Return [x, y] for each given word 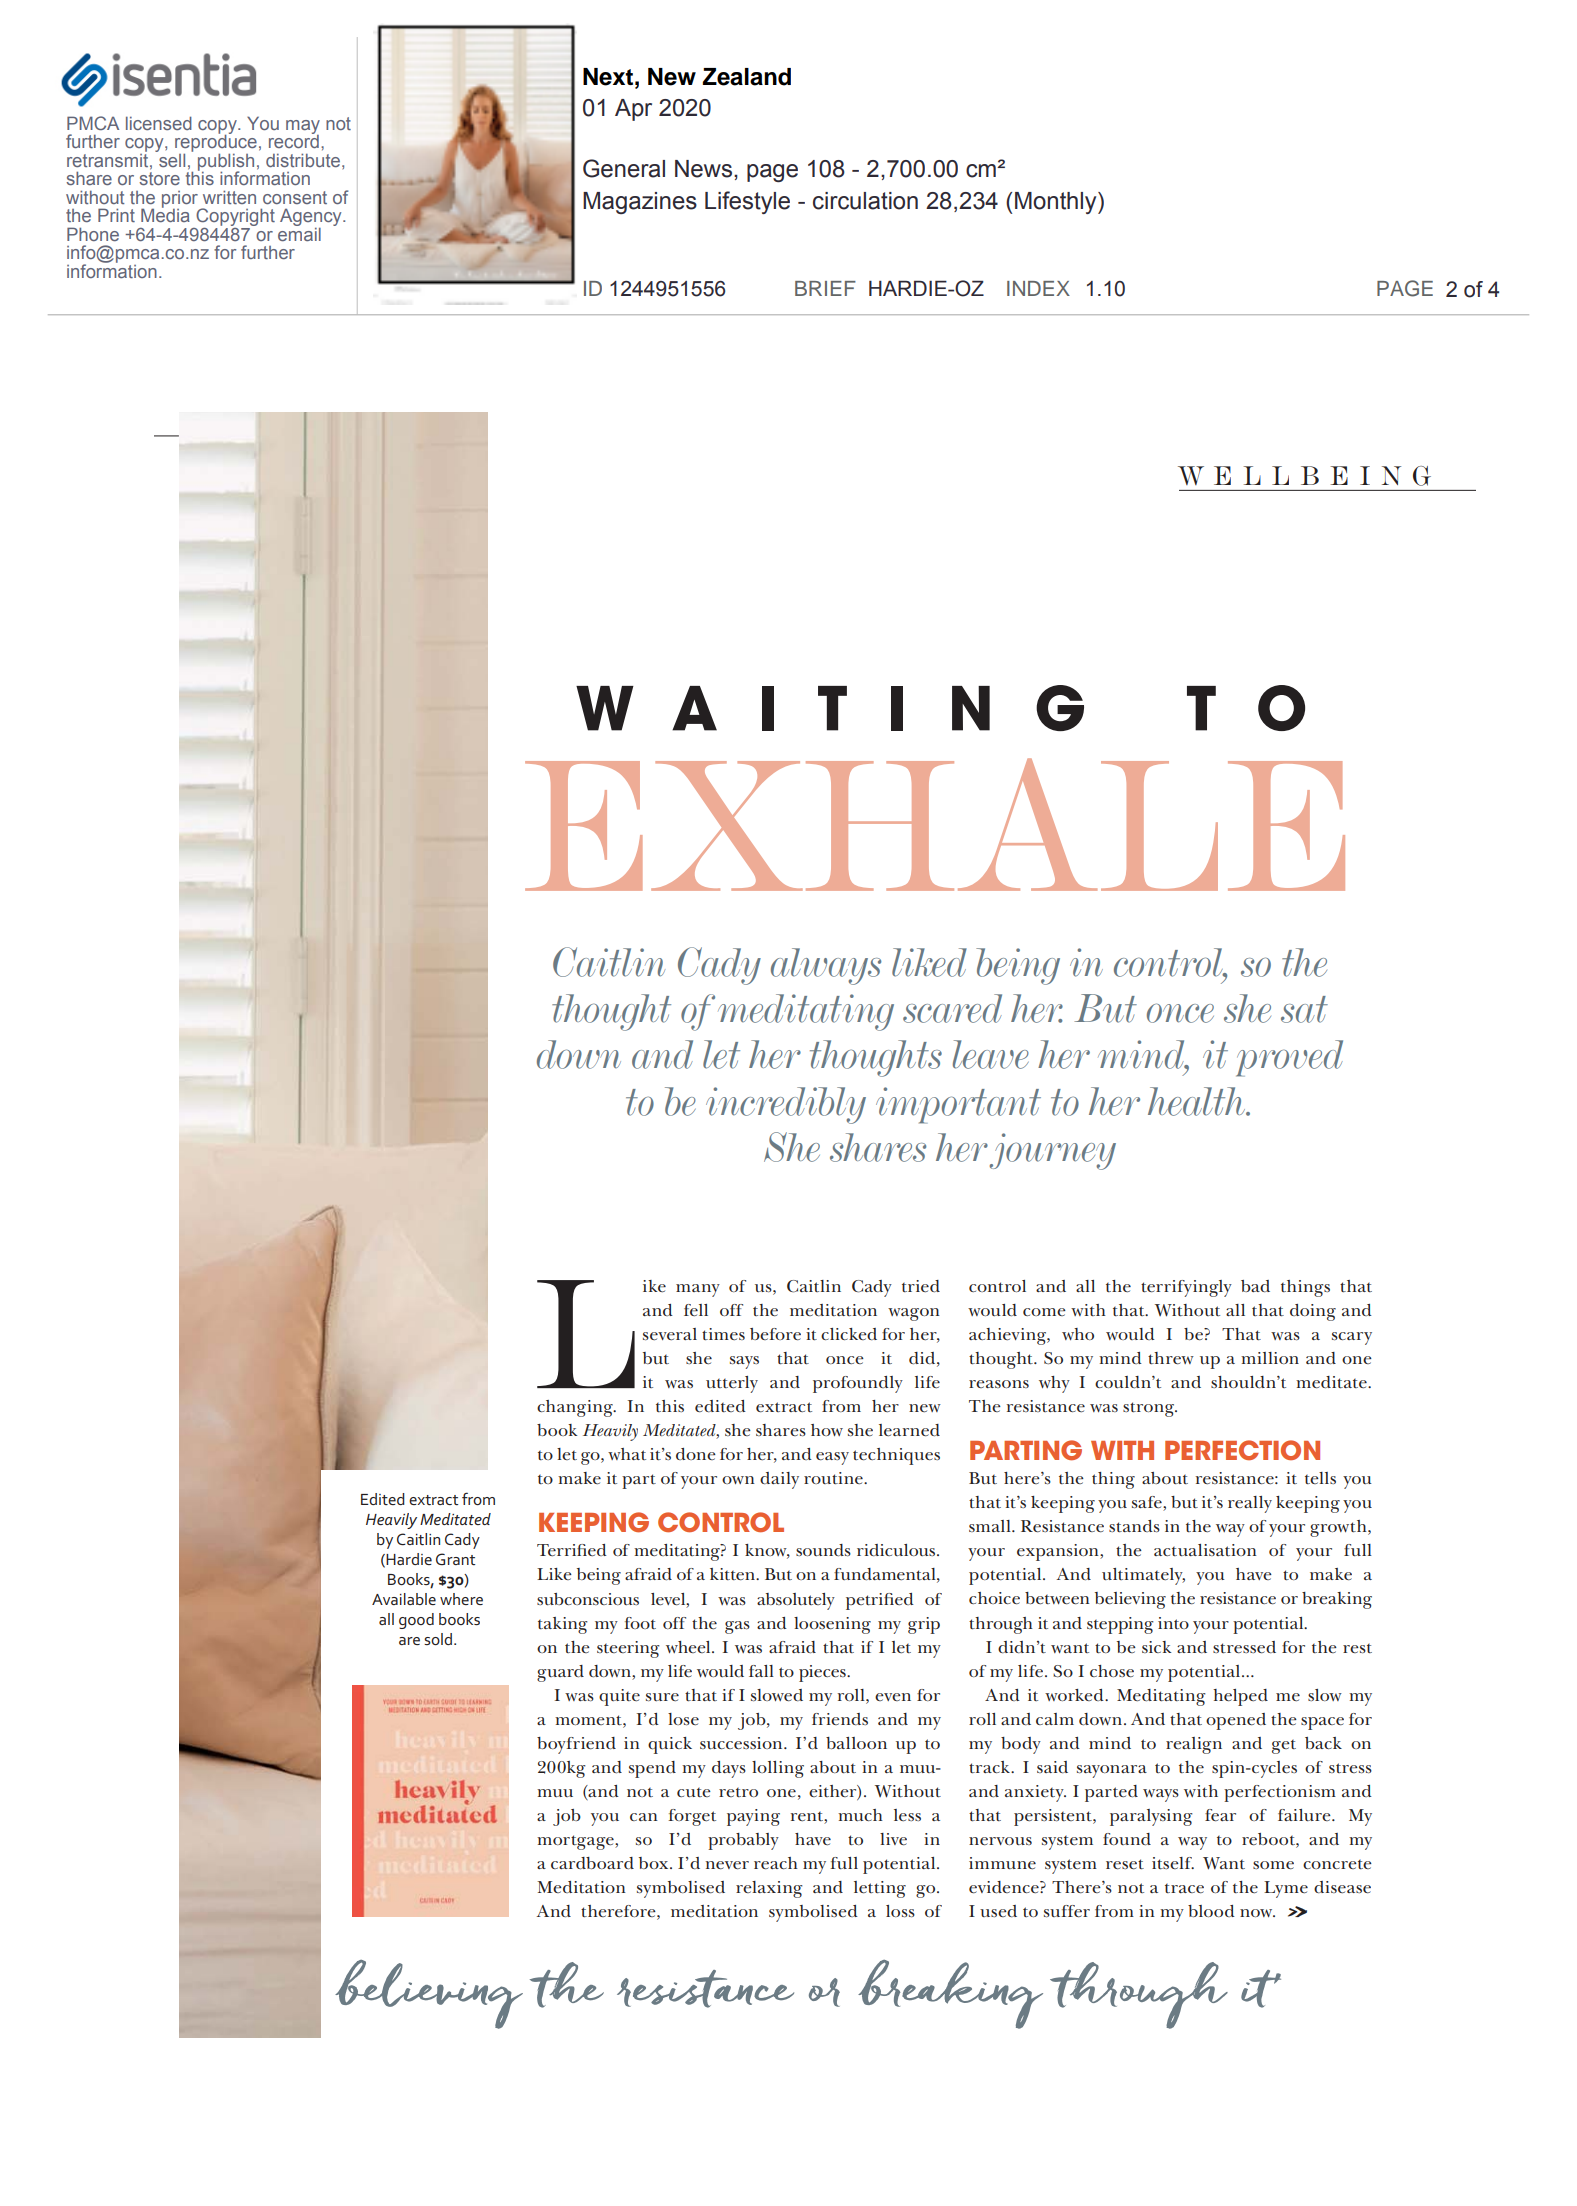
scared [952, 1008]
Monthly [1057, 203]
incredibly [786, 1105]
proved [1289, 1058]
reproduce [216, 143]
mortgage [576, 1842]
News [703, 169]
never [727, 1865]
